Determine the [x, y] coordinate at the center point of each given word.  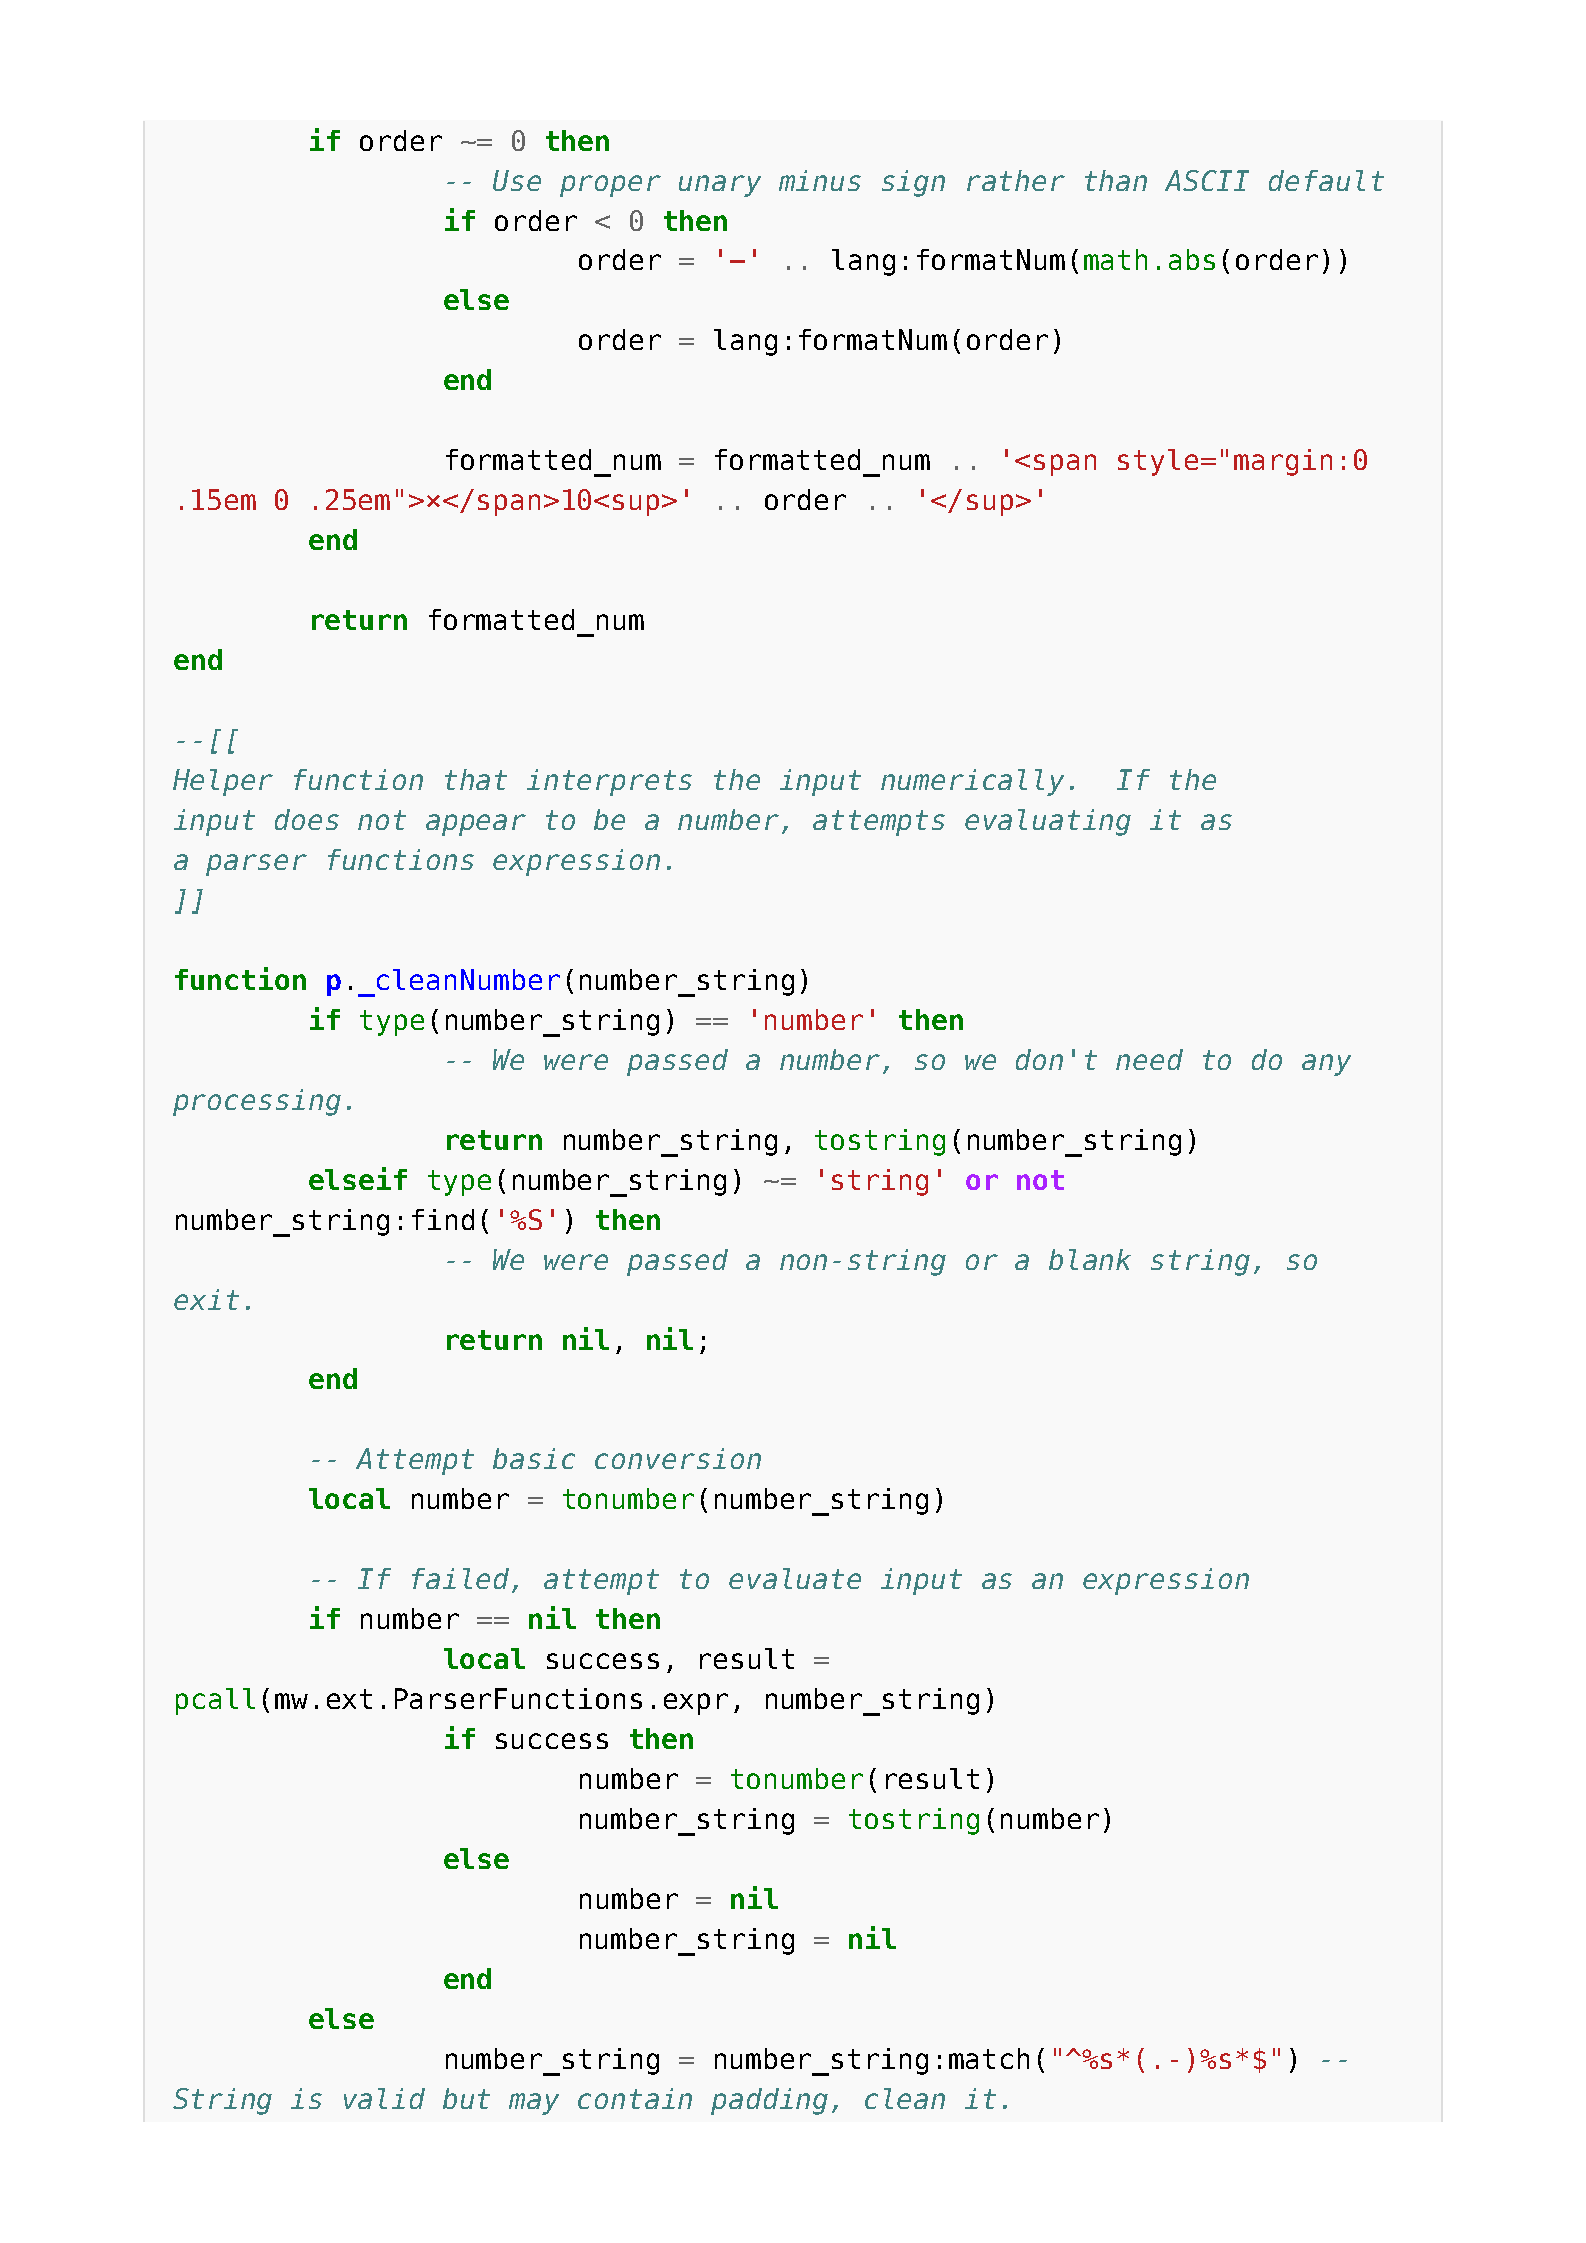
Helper [223, 782]
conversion [678, 1458]
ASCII [1207, 180]
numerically [972, 782]
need [1149, 1059]
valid [384, 2098]
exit [206, 1299]
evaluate [795, 1578]
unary [720, 186]
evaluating [1048, 822]
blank [1090, 1259]
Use [517, 180]
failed [462, 1580]
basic [534, 1458]
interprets [609, 782]
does [307, 819]
